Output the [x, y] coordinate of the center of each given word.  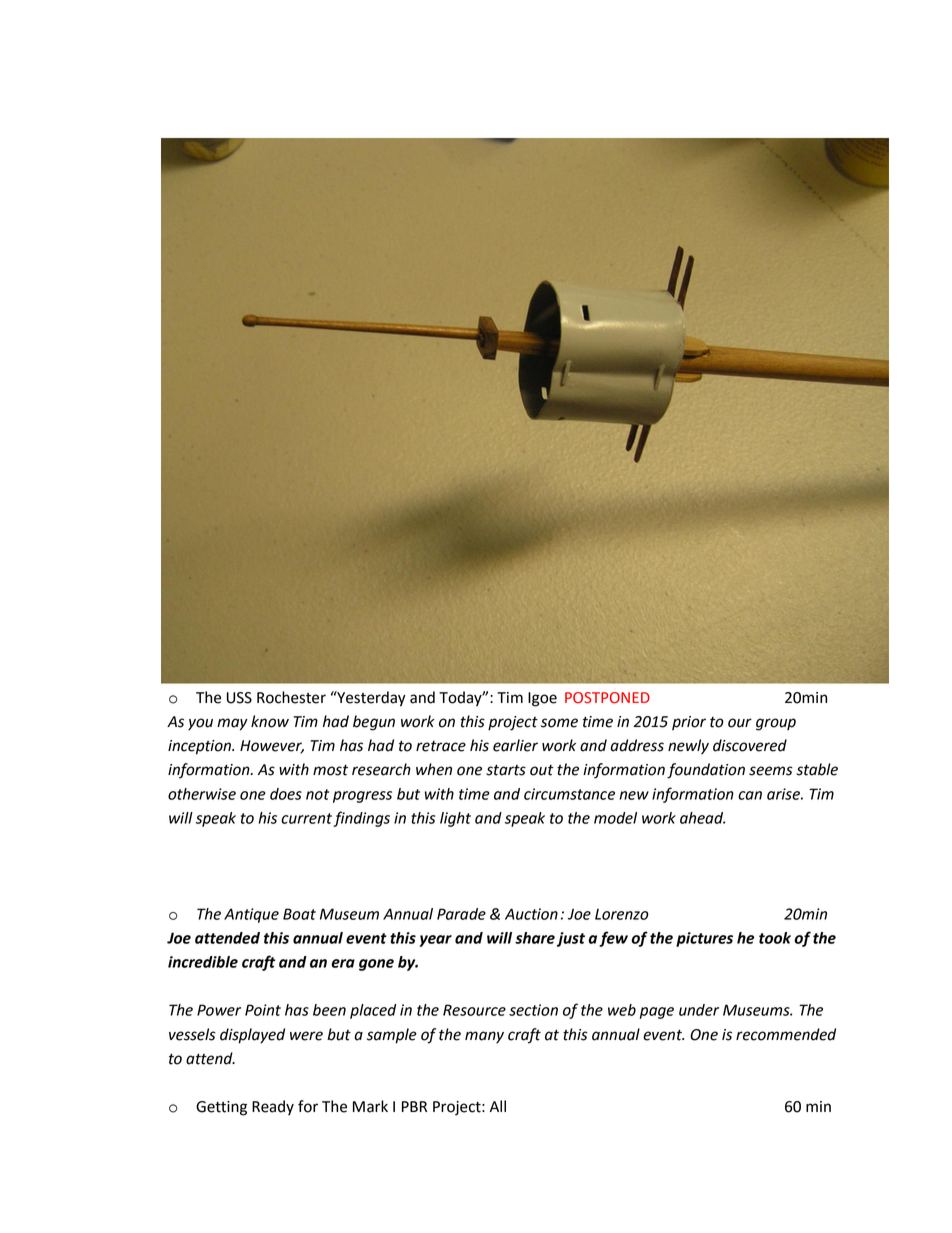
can [750, 795]
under [699, 1010]
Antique [251, 915]
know [270, 721]
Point [263, 1010]
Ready [273, 1107]
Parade [461, 914]
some [559, 723]
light [455, 819]
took [775, 938]
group [776, 724]
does [286, 794]
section [533, 1010]
